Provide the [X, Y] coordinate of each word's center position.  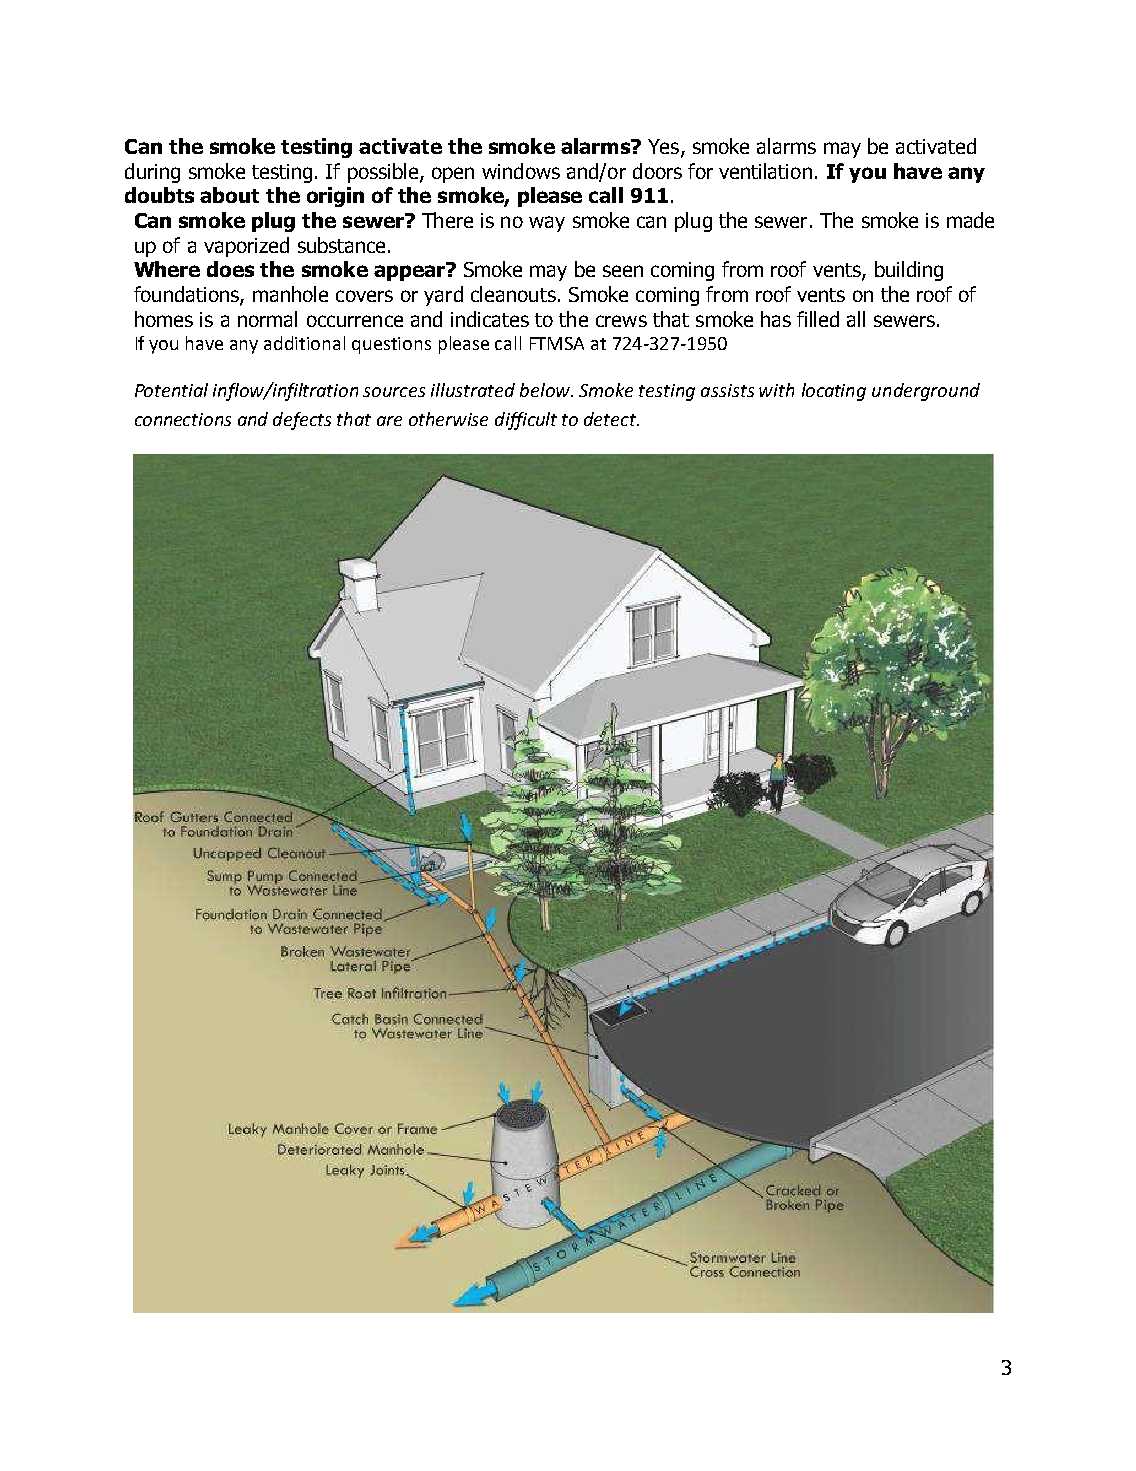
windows [521, 171]
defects [302, 421]
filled [818, 319]
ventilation [765, 171]
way [547, 224]
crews [621, 321]
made [970, 220]
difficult [526, 421]
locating [834, 392]
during [152, 173]
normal [267, 319]
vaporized [246, 247]
